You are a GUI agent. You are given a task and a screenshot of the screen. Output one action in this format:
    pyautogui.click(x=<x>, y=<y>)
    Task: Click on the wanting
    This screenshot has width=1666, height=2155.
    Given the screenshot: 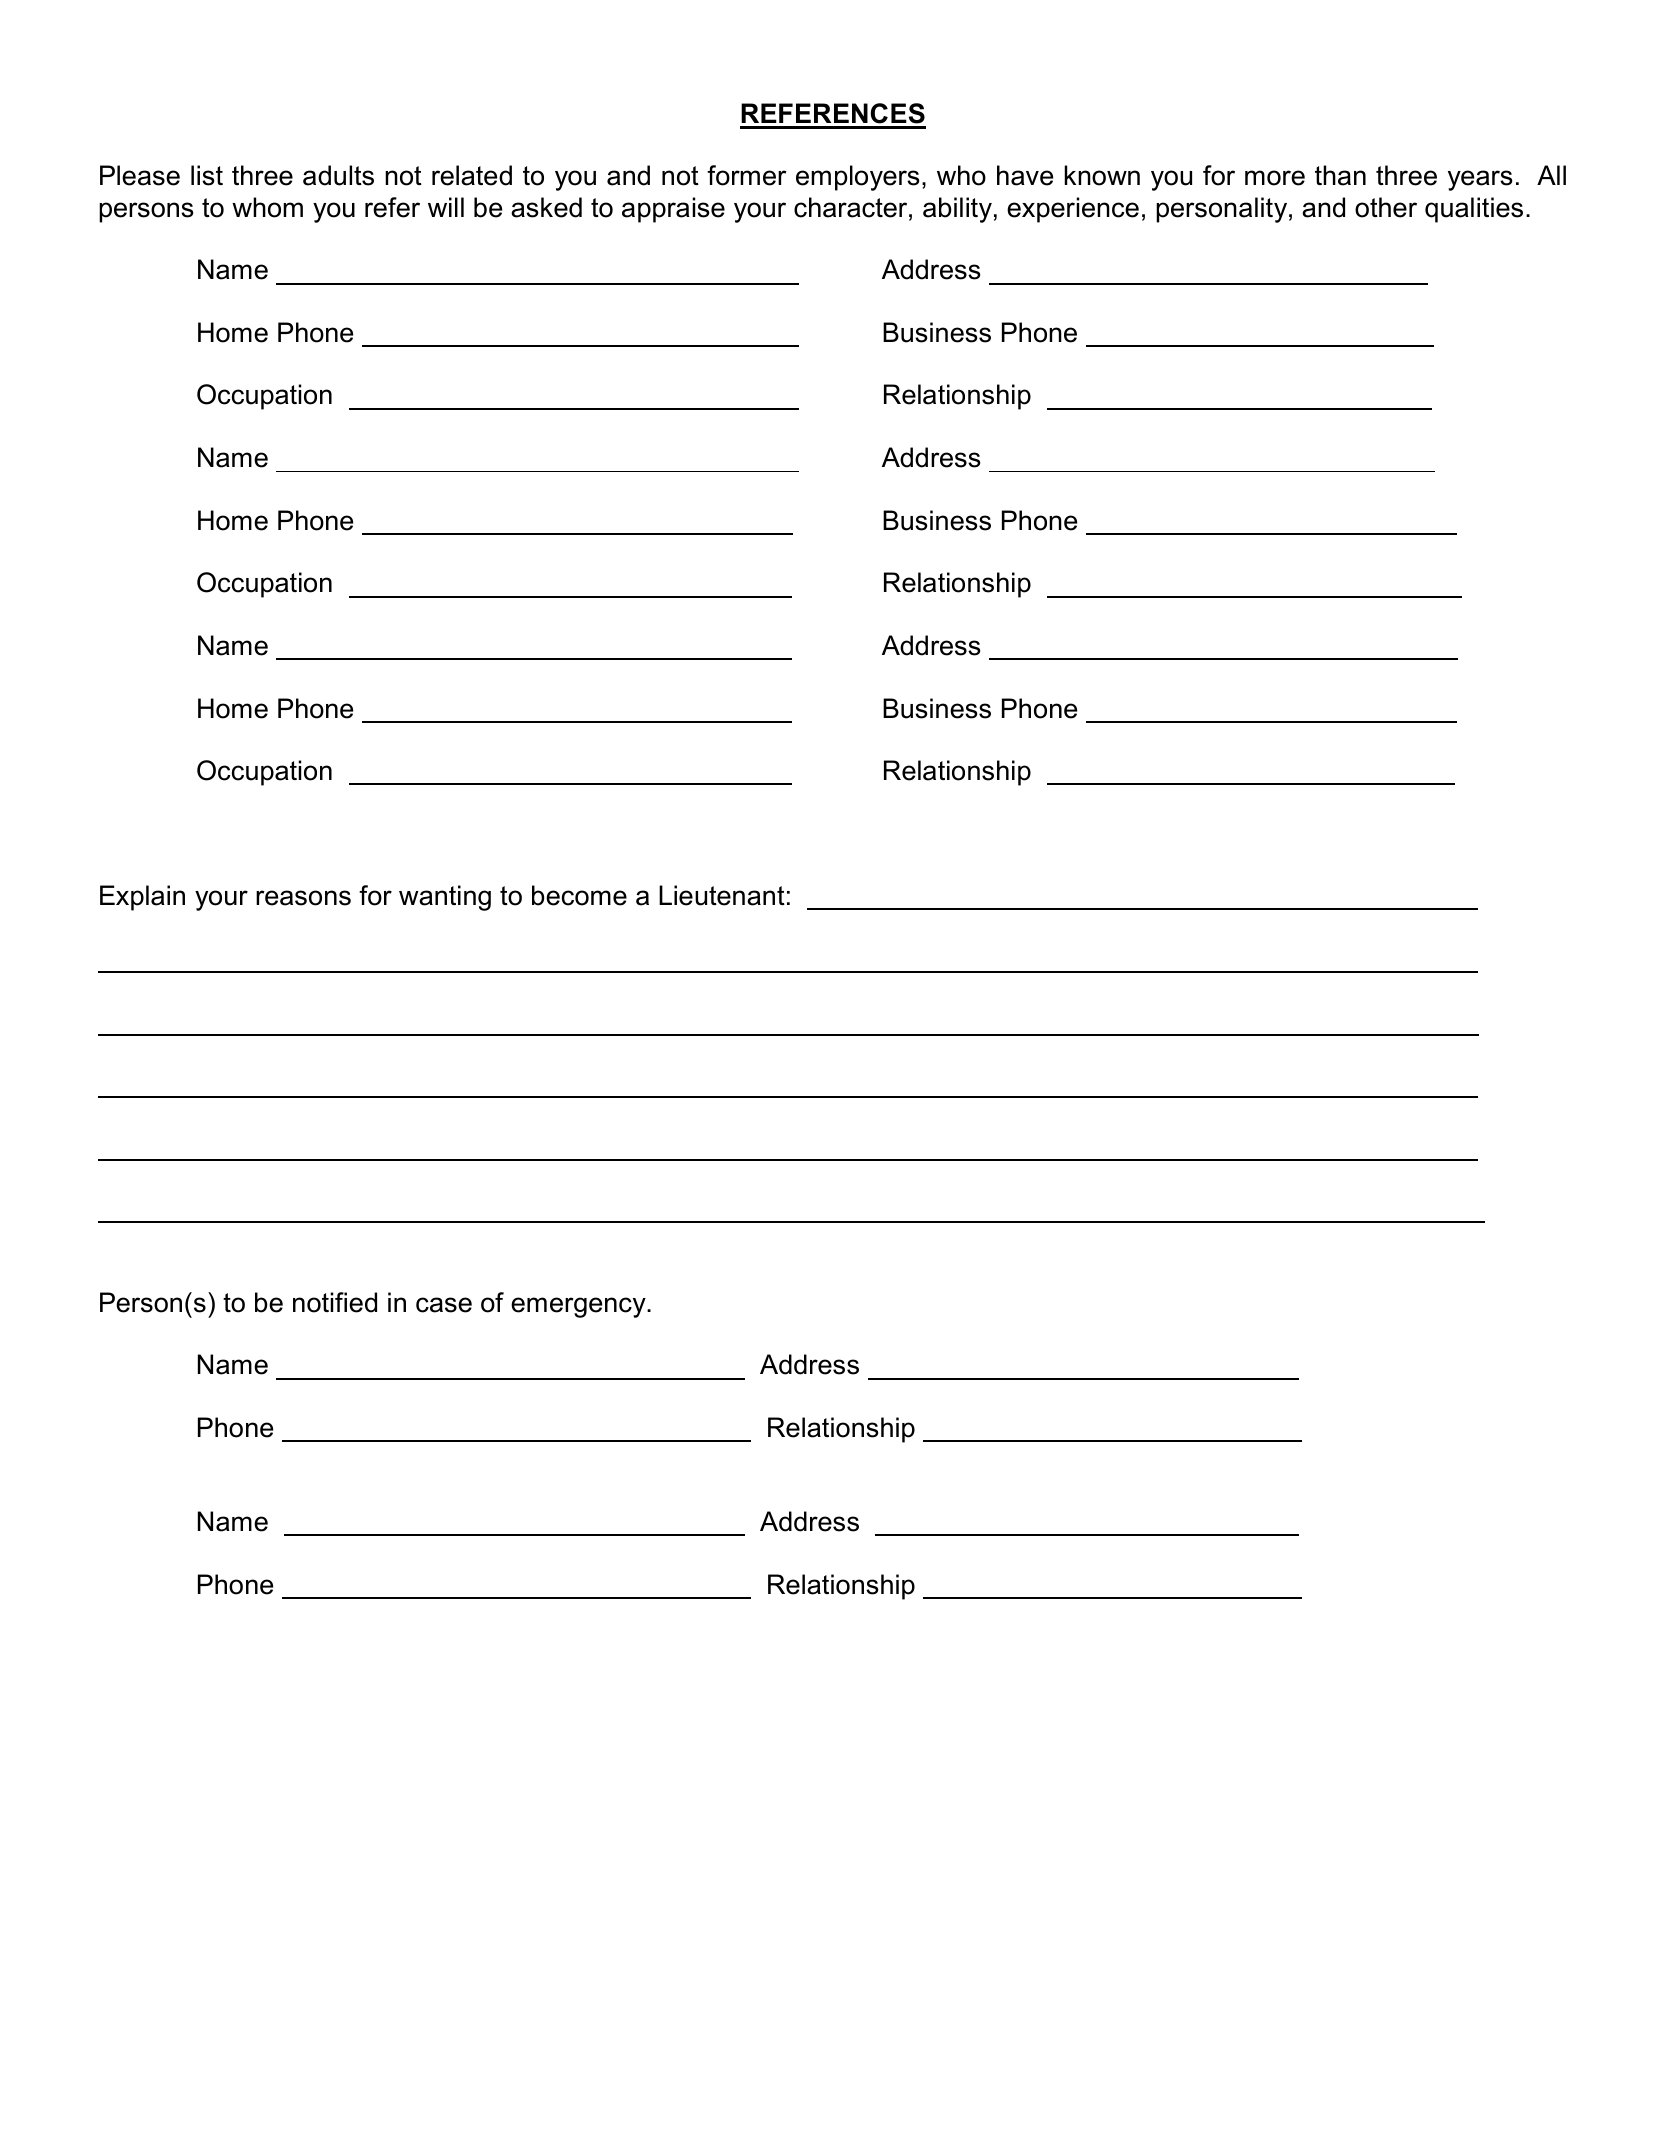 What is the action you would take?
    pyautogui.click(x=445, y=898)
